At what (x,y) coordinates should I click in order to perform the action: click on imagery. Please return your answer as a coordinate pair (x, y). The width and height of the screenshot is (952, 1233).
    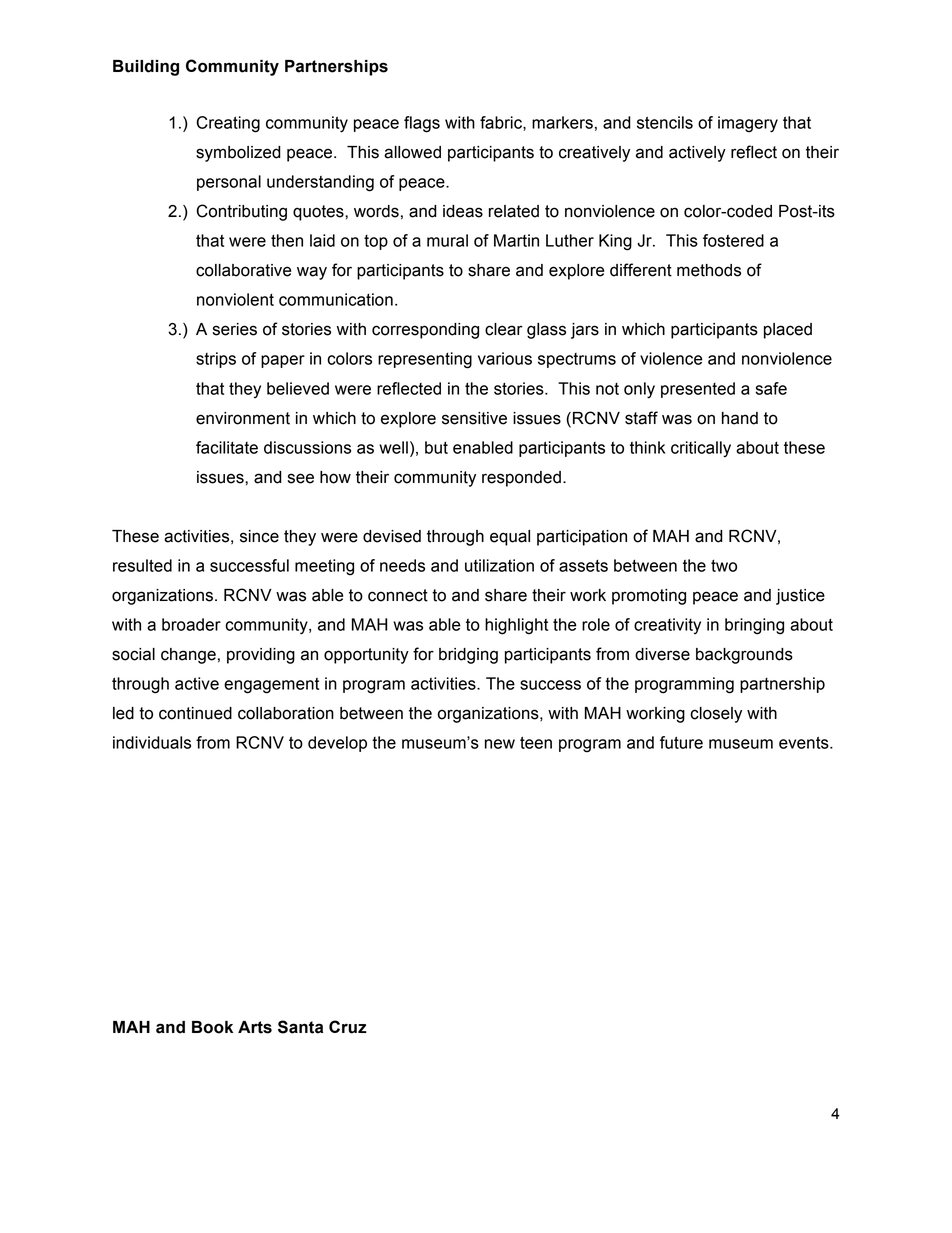
    Looking at the image, I should click on (748, 124).
